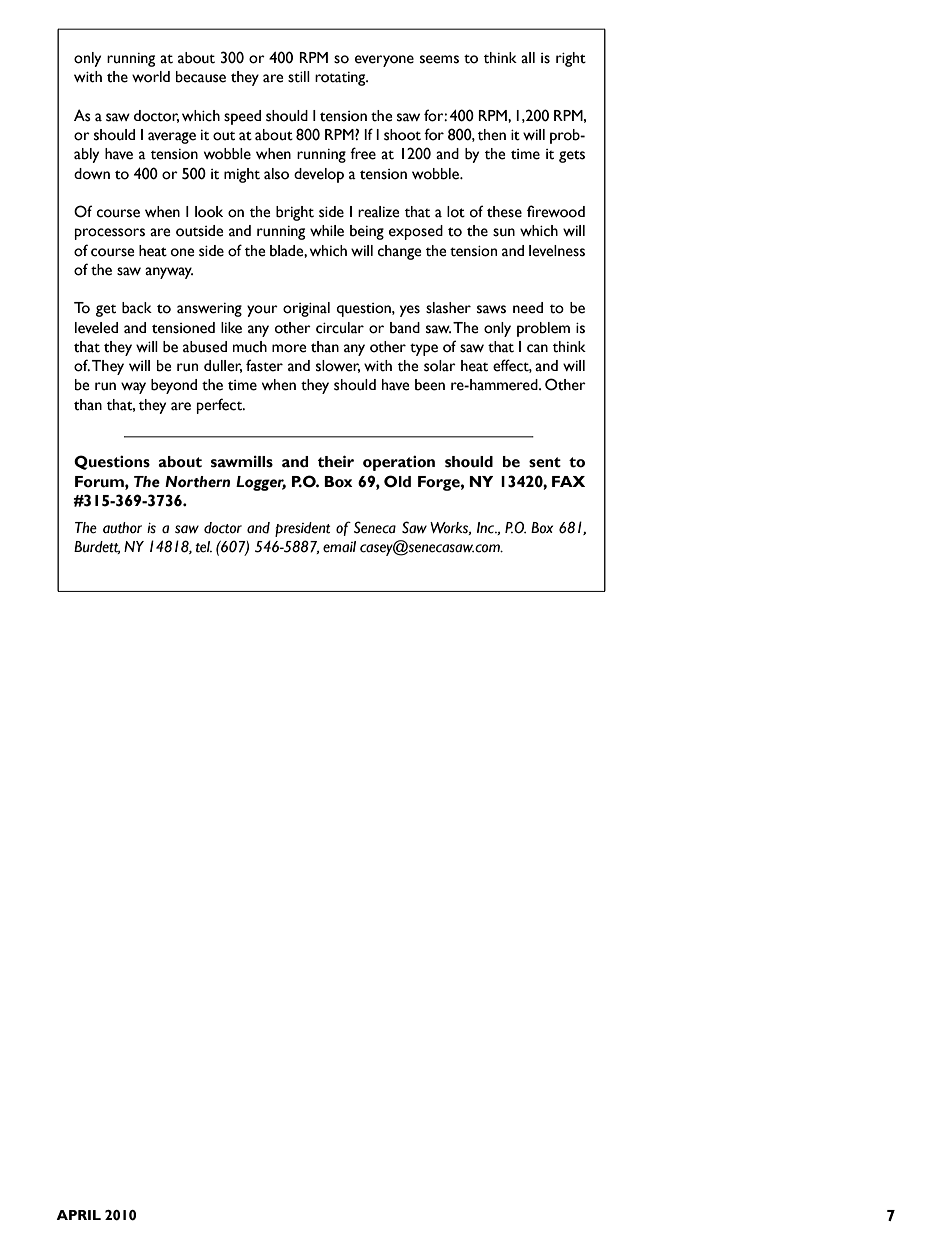 Image resolution: width=952 pixels, height=1256 pixels. I want to click on Burdett, so click(97, 547).
